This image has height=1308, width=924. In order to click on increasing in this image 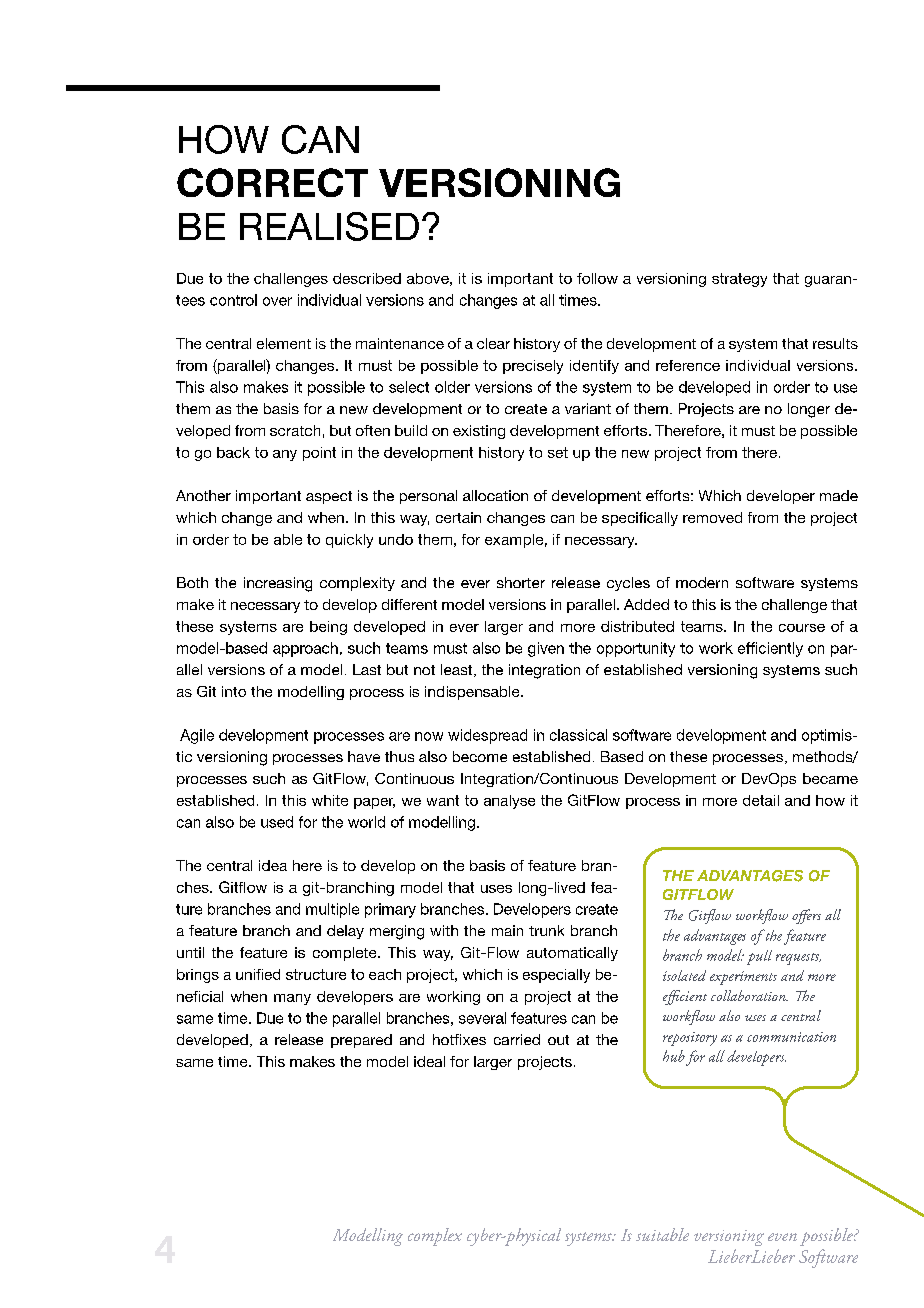, I will do `click(278, 584)`.
